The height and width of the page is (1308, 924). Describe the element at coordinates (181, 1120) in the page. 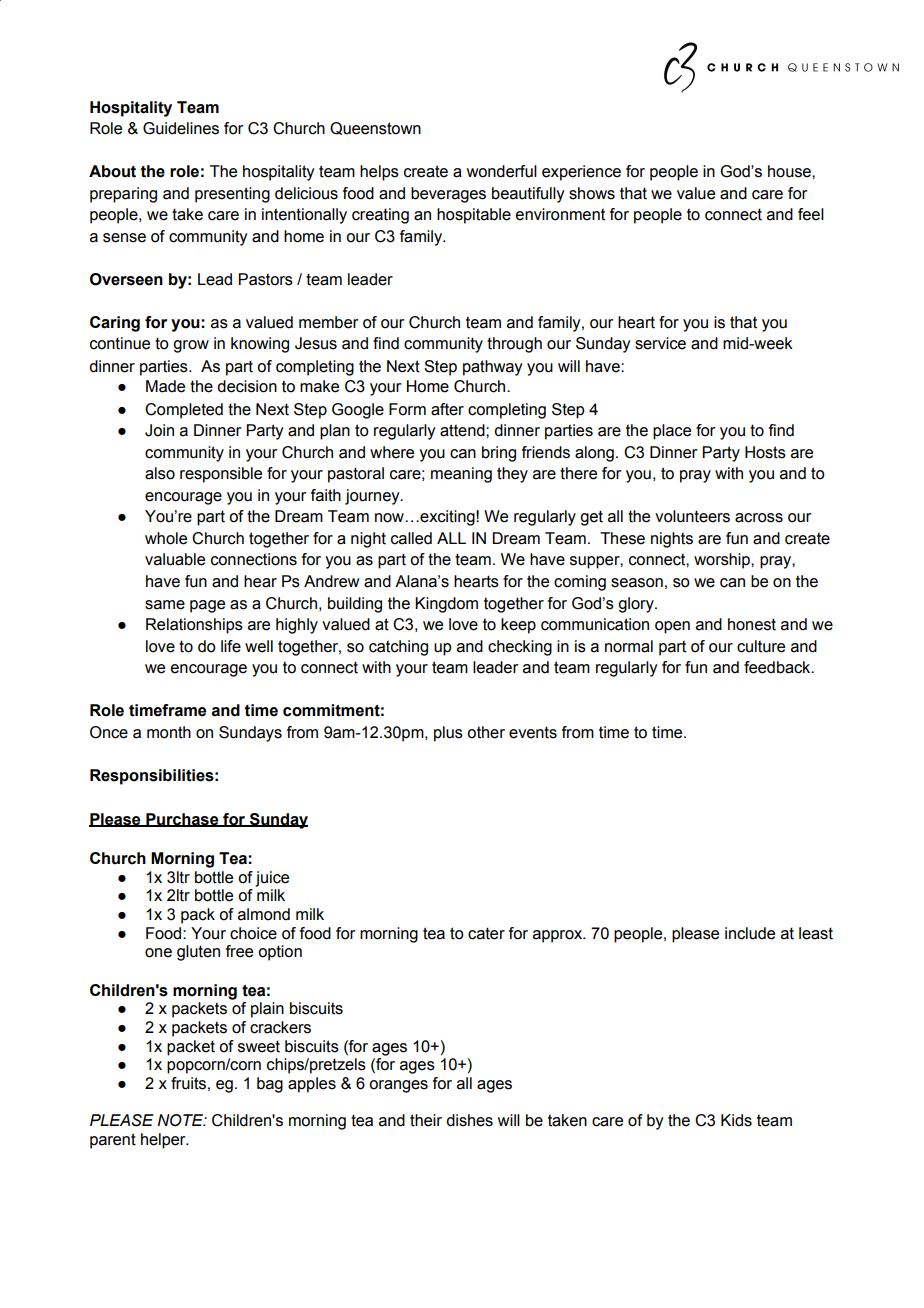

I see `NOTE` at that location.
